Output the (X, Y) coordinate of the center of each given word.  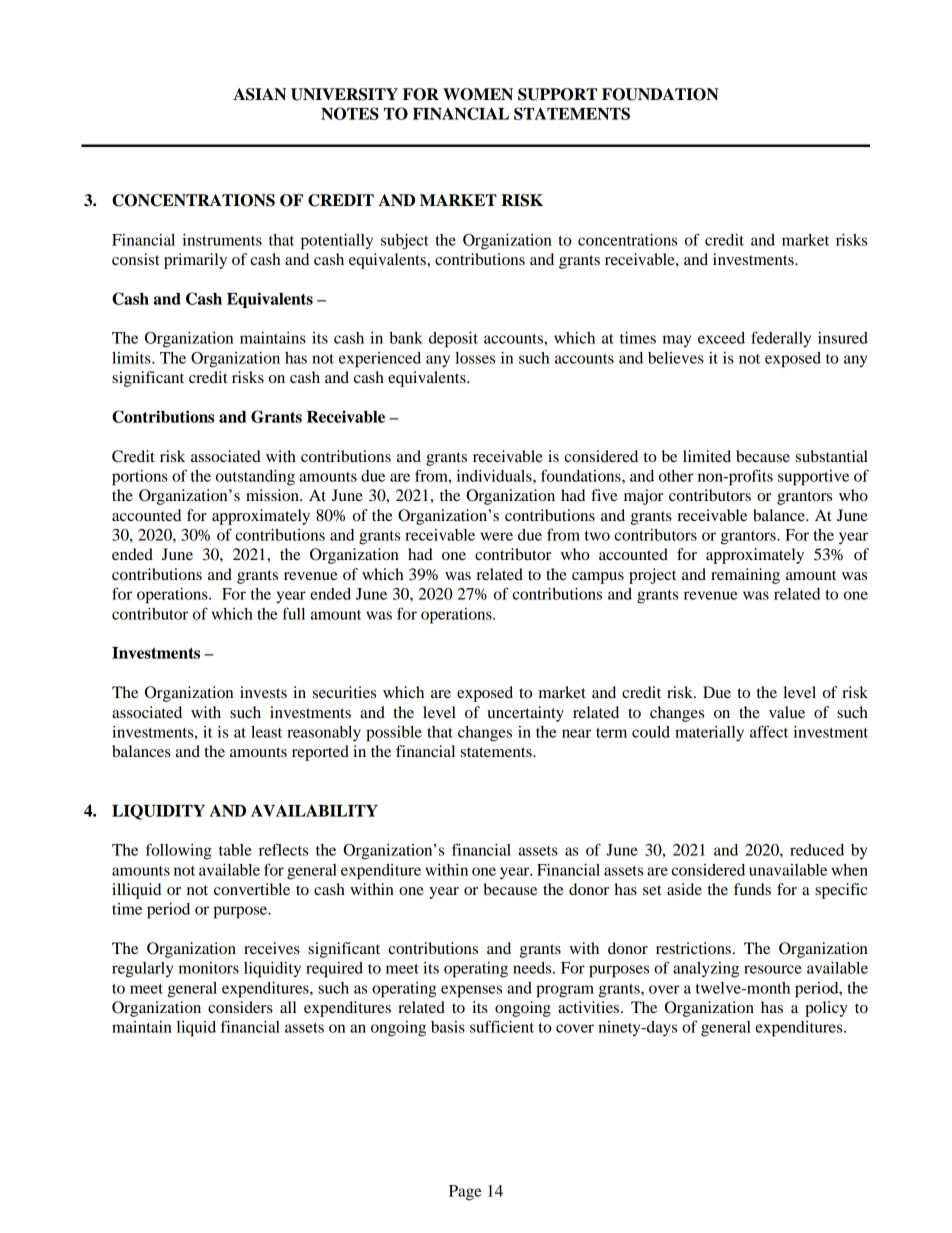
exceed (721, 338)
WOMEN (478, 94)
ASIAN (259, 94)
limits (132, 358)
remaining (745, 576)
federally (781, 339)
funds (752, 889)
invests (263, 692)
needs (533, 968)
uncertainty (525, 714)
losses (475, 358)
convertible (252, 889)
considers (240, 1007)
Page (465, 1193)
